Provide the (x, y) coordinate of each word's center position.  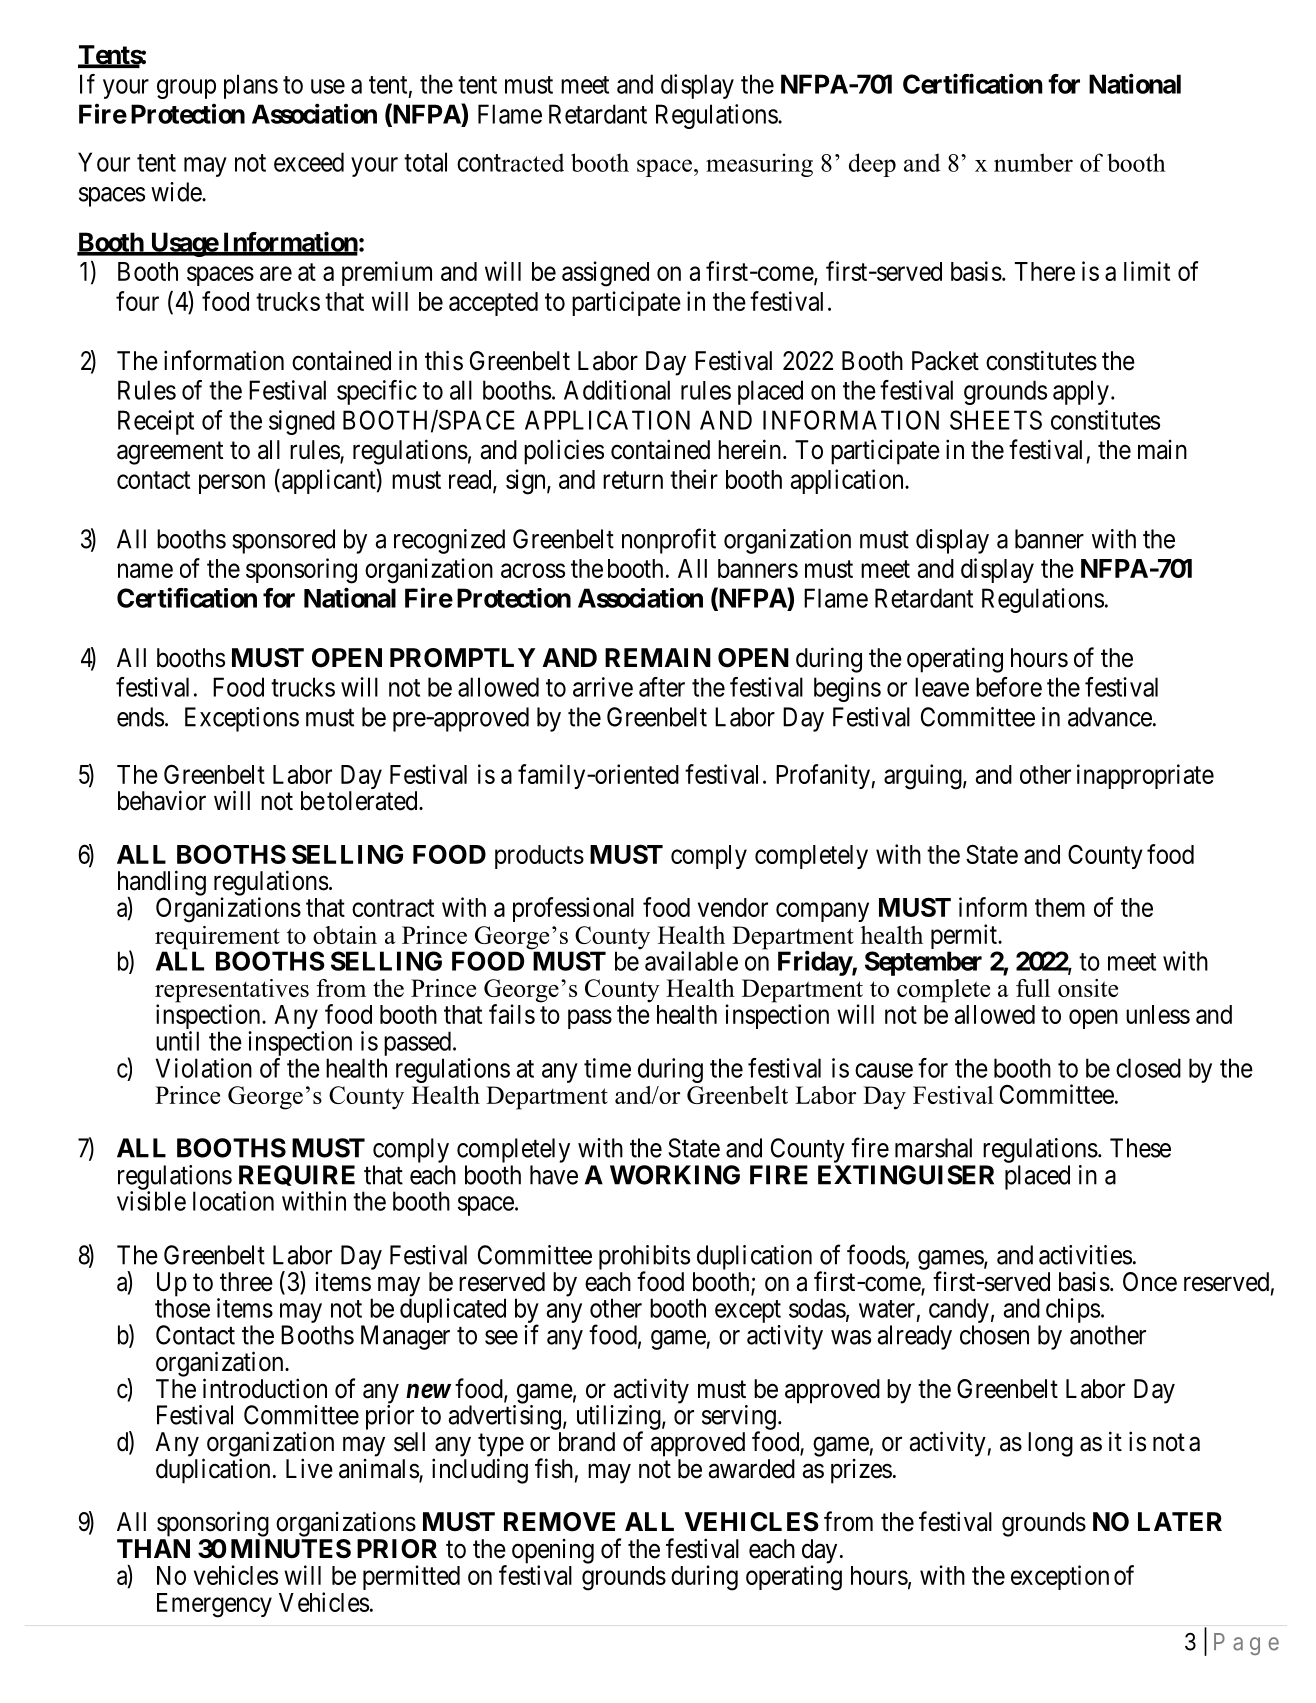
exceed (309, 162)
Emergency (214, 1605)
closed (1148, 1068)
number (1033, 162)
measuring (759, 165)
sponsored (283, 541)
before (1009, 687)
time (607, 1068)
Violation (204, 1068)
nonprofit (669, 541)
